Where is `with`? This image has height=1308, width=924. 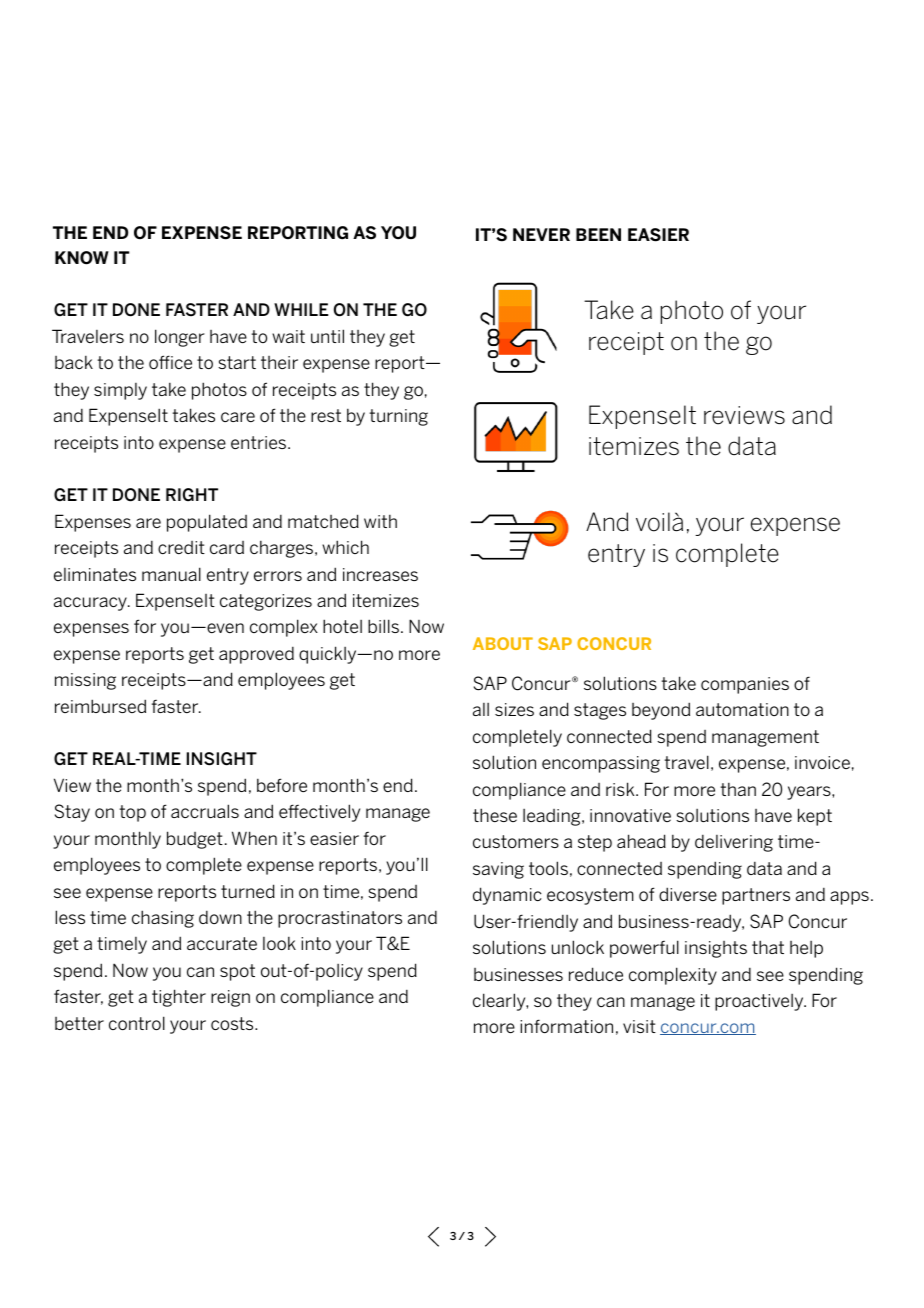
with is located at coordinates (380, 521).
